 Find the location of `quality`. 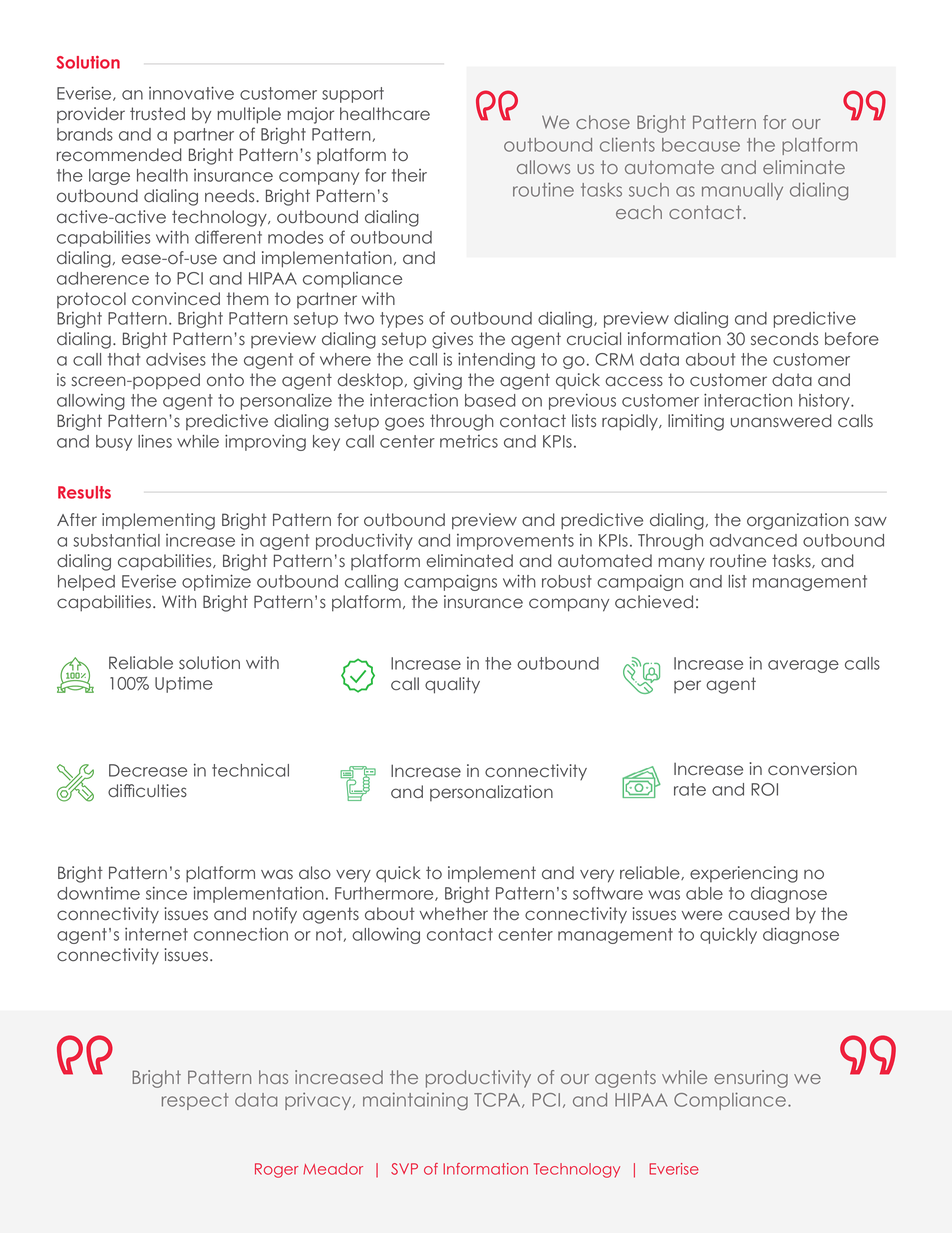

quality is located at coordinates (452, 685).
